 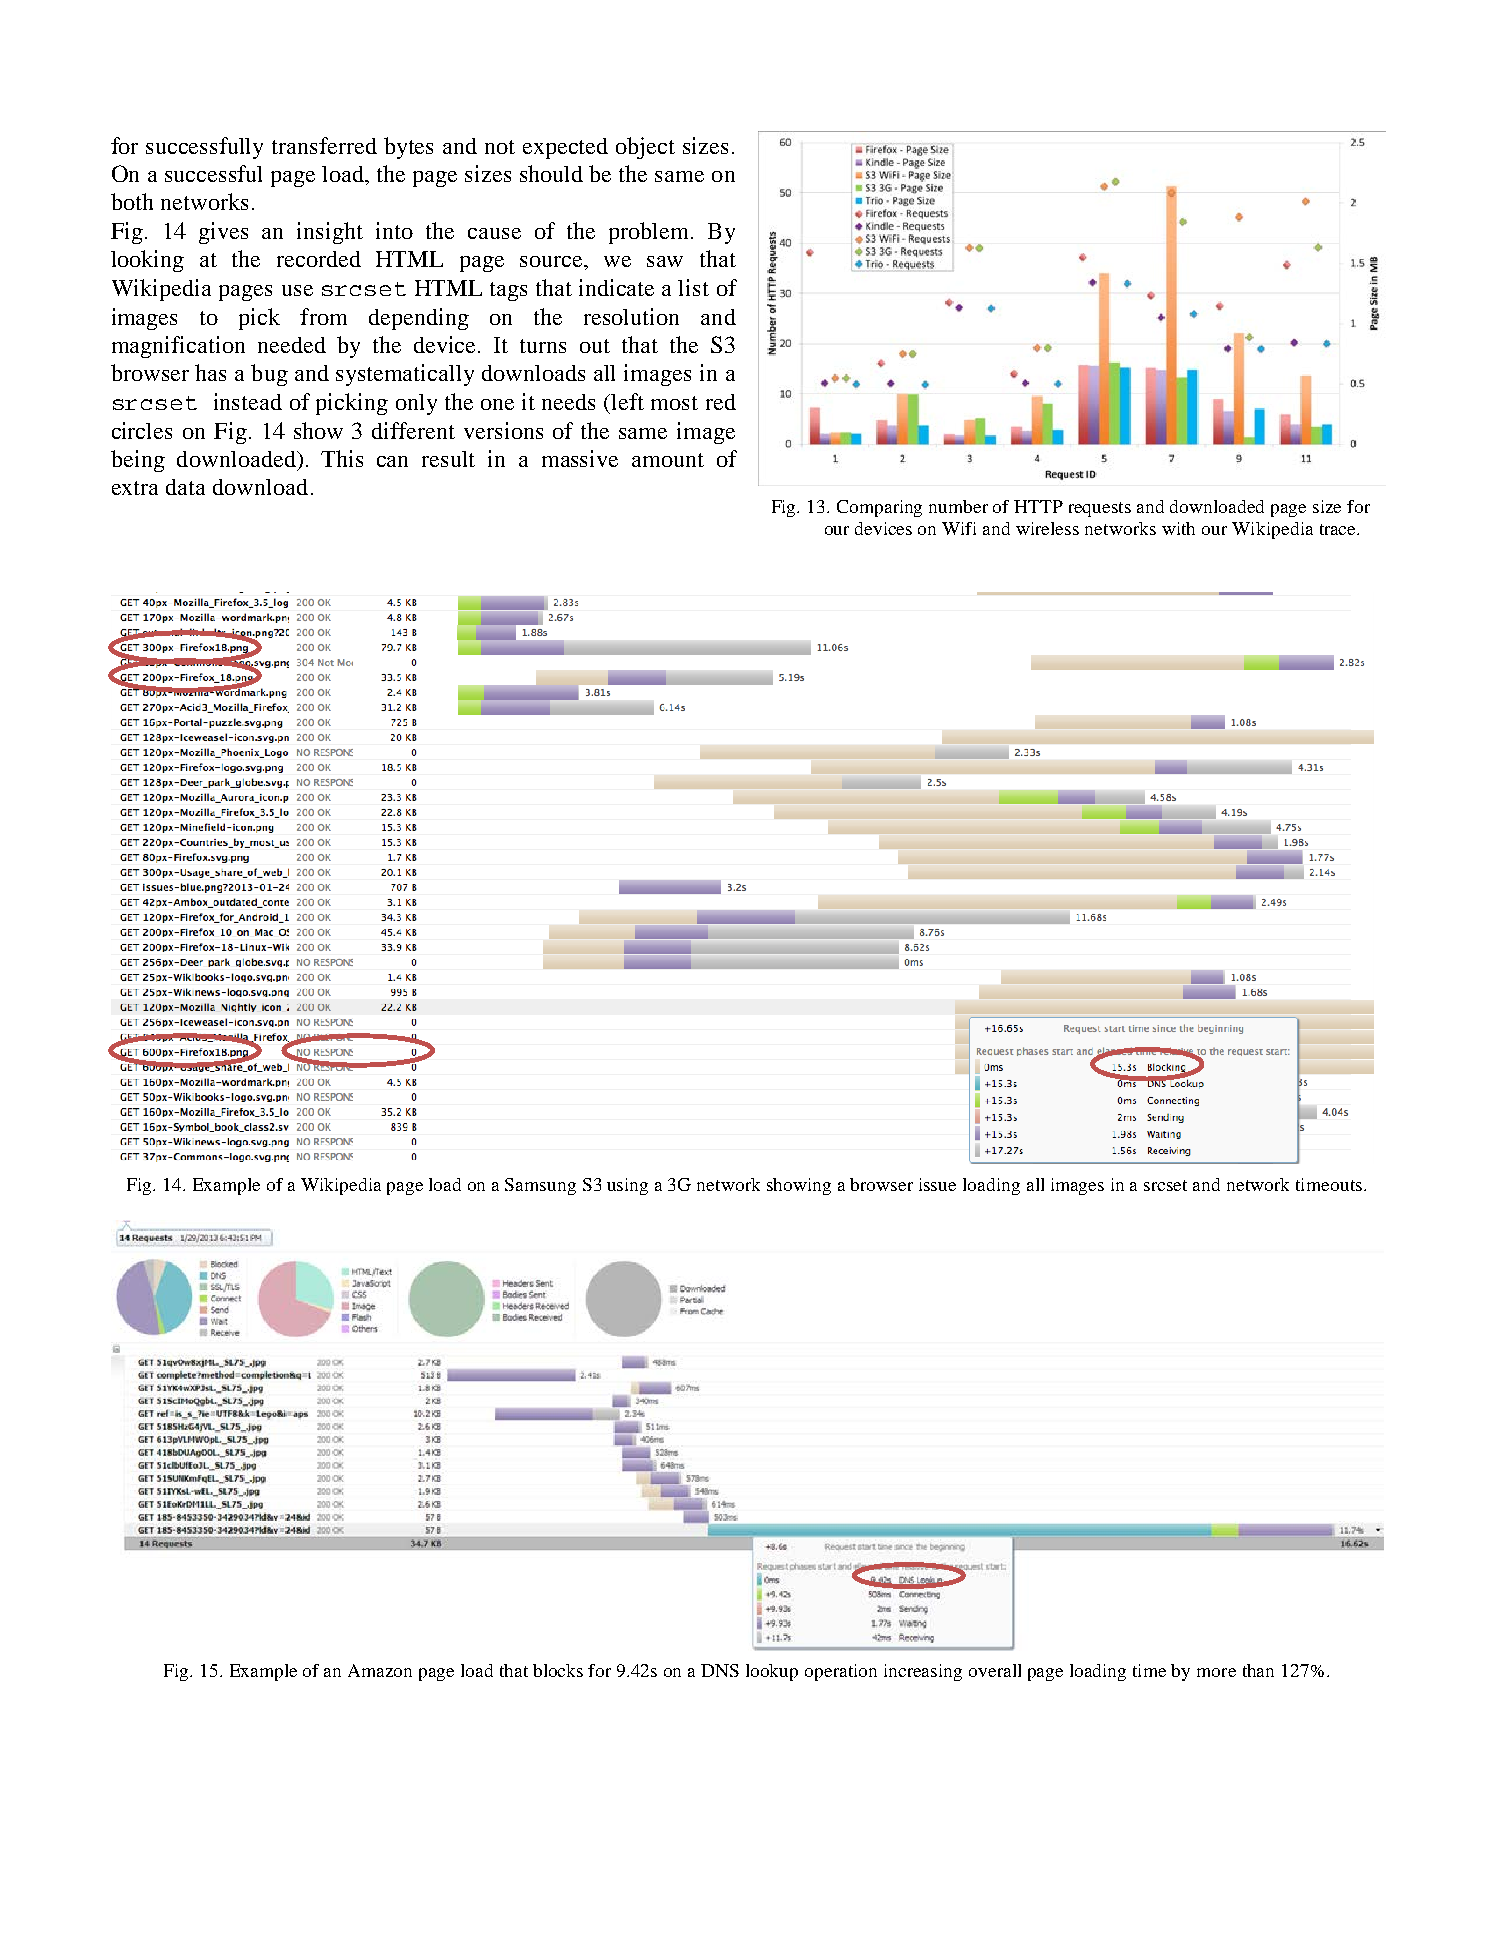 I want to click on blocks, so click(x=558, y=1670).
